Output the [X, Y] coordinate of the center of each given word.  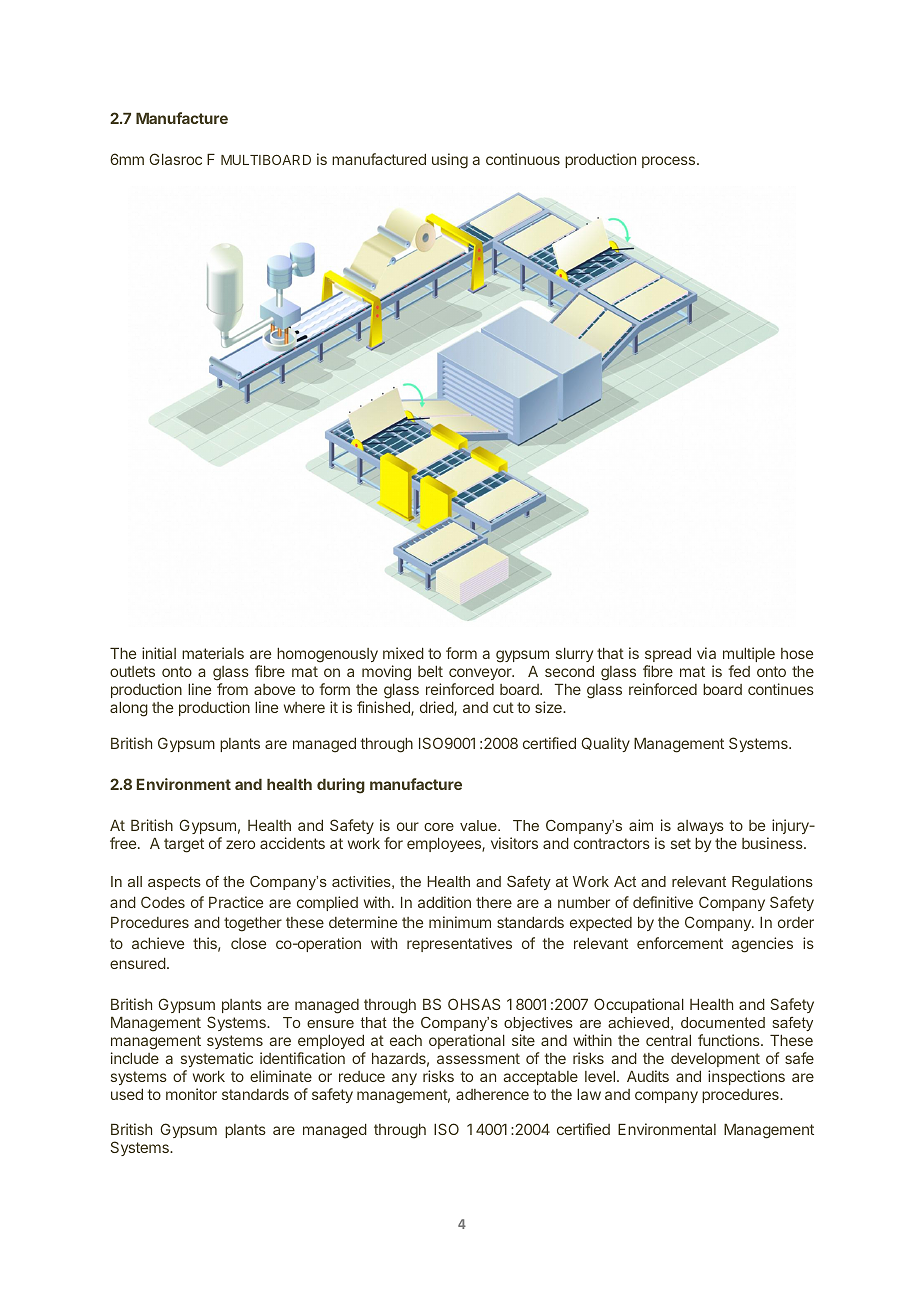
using [450, 161]
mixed [403, 653]
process [670, 162]
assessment [478, 1058]
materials [213, 653]
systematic [217, 1059]
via [706, 653]
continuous [523, 159]
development [715, 1060]
